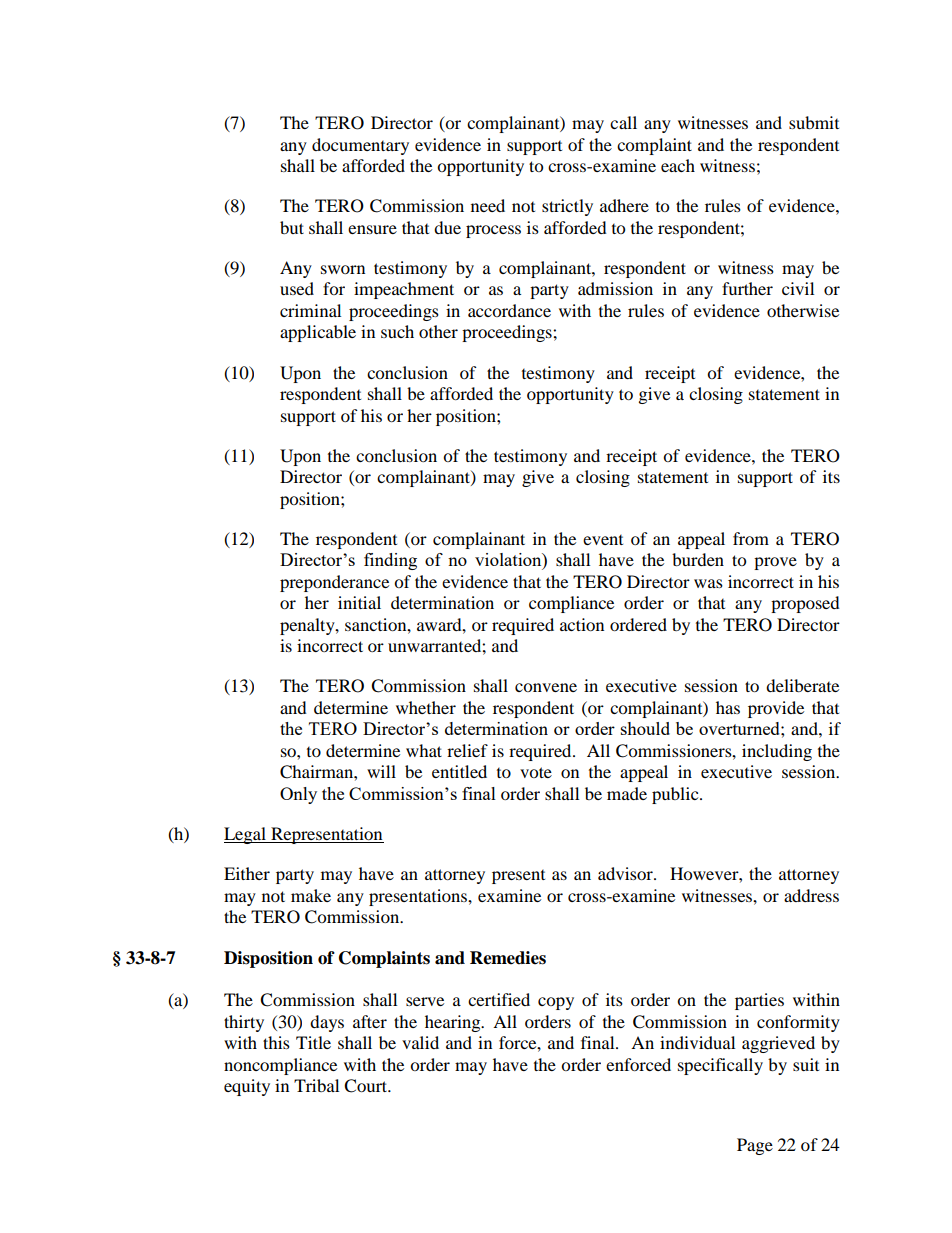  What do you see at coordinates (488, 205) in the screenshot?
I see `need` at bounding box center [488, 205].
